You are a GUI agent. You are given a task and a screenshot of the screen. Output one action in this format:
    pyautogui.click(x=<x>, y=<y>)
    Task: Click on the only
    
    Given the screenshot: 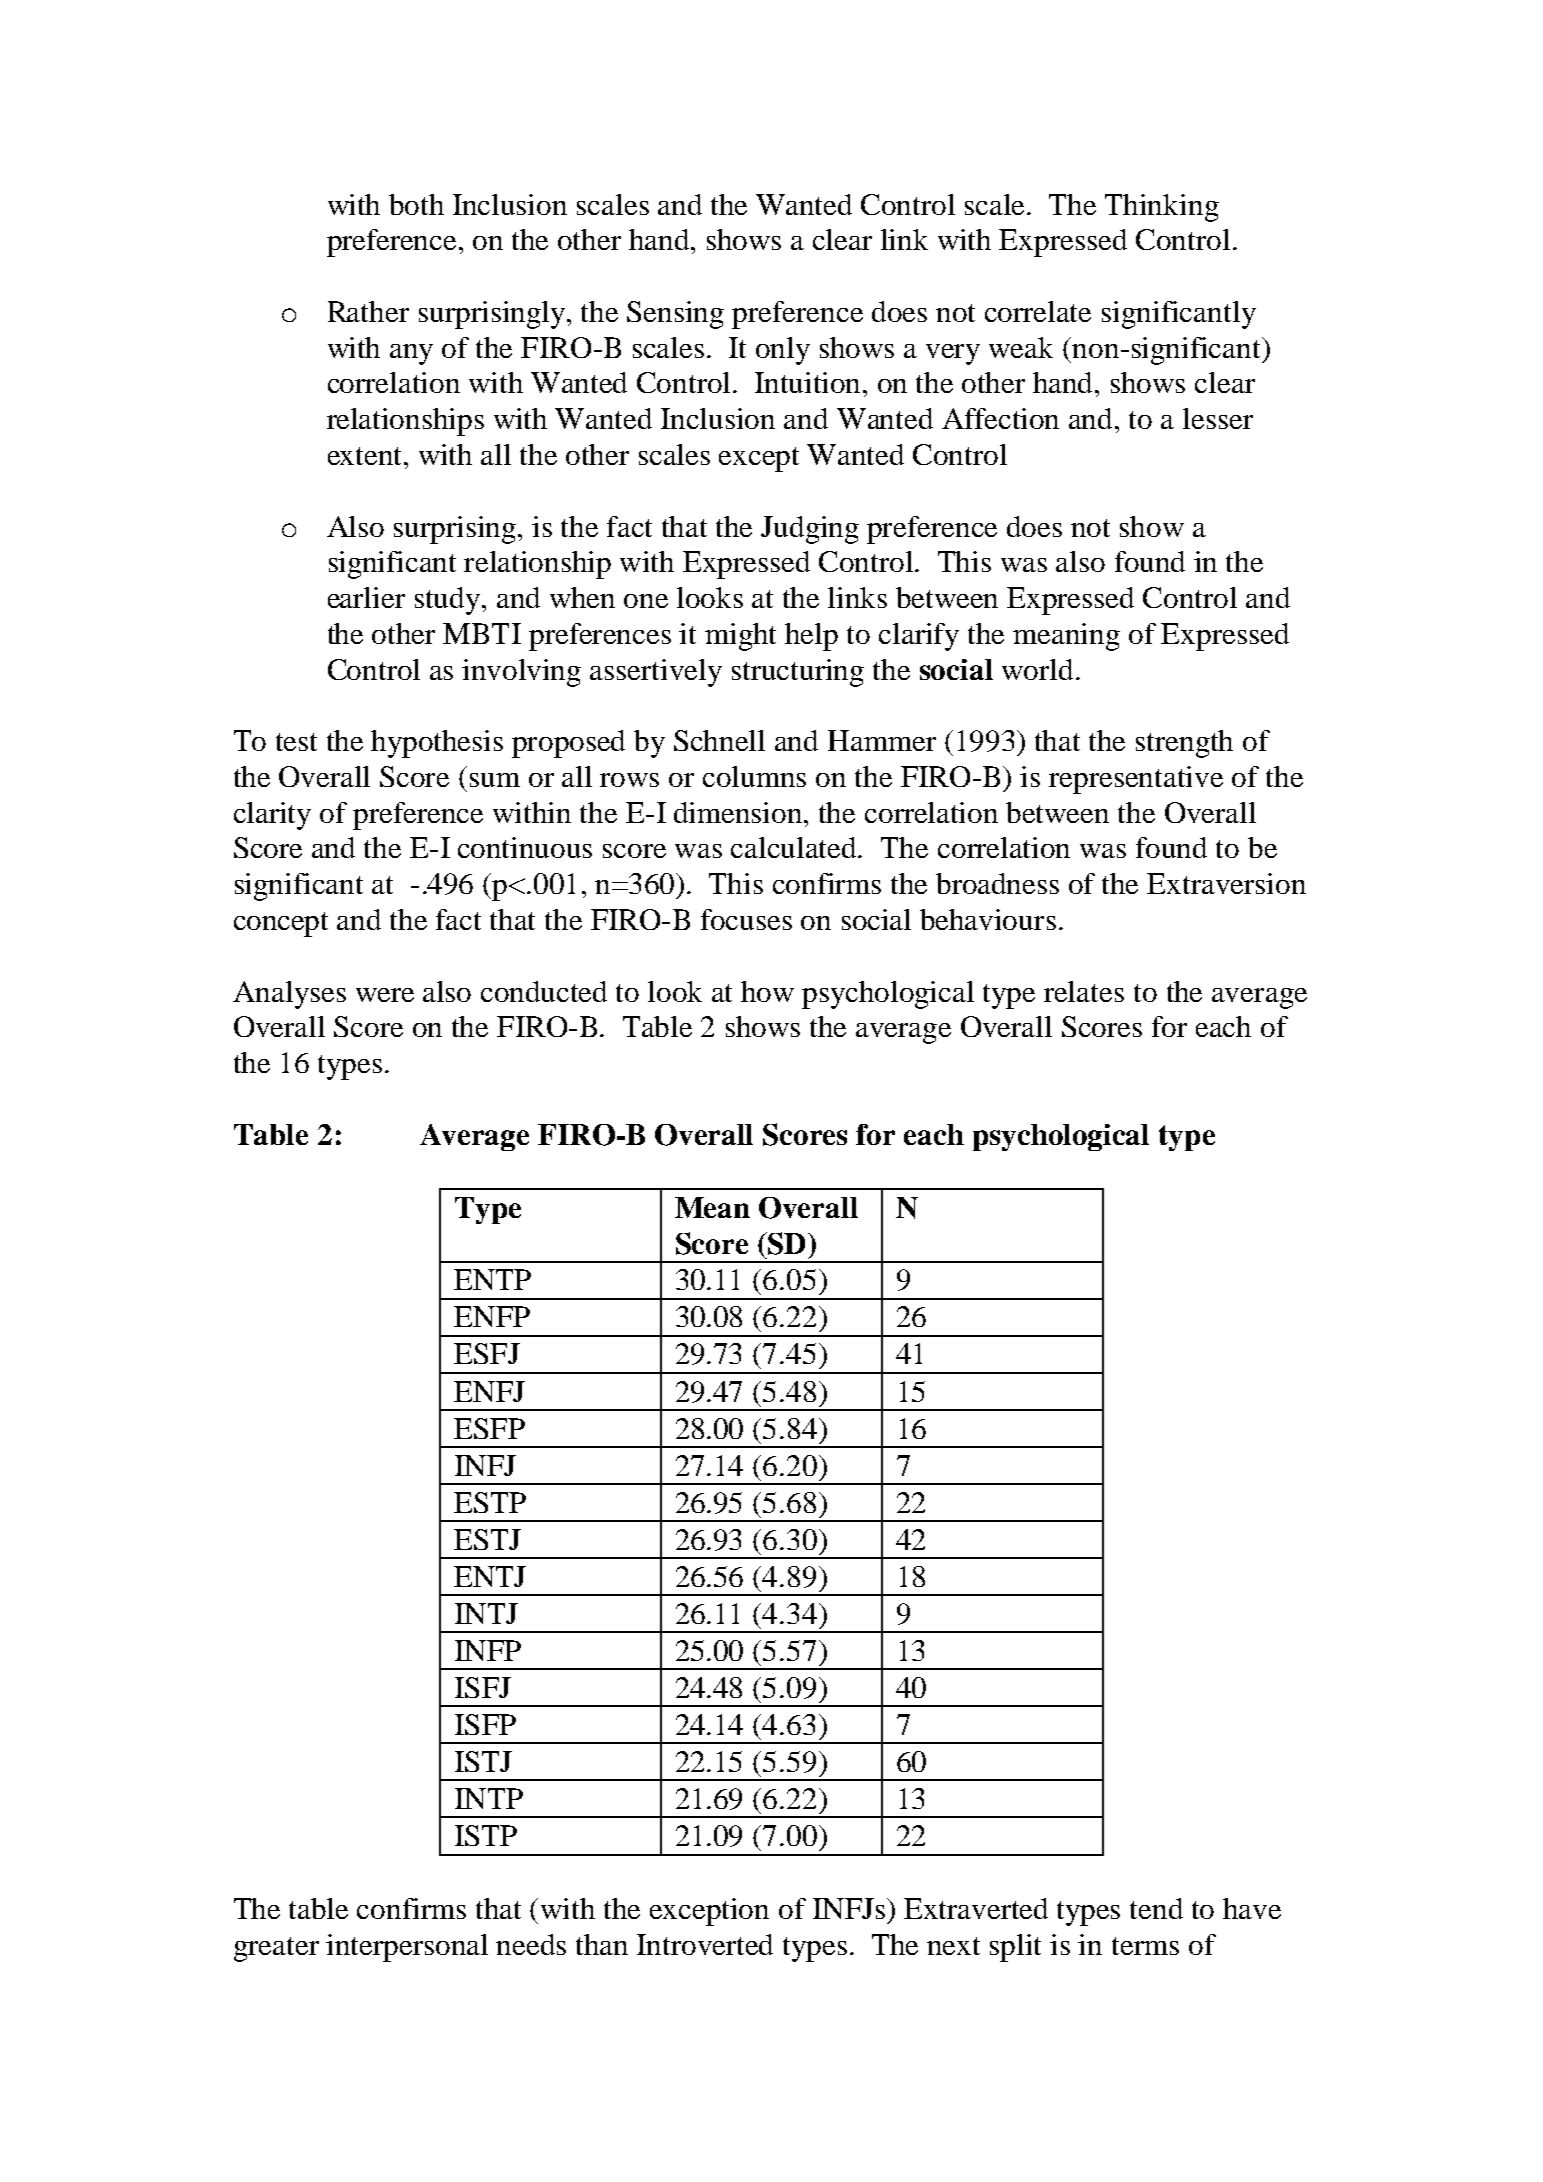 What is the action you would take?
    pyautogui.click(x=783, y=351)
